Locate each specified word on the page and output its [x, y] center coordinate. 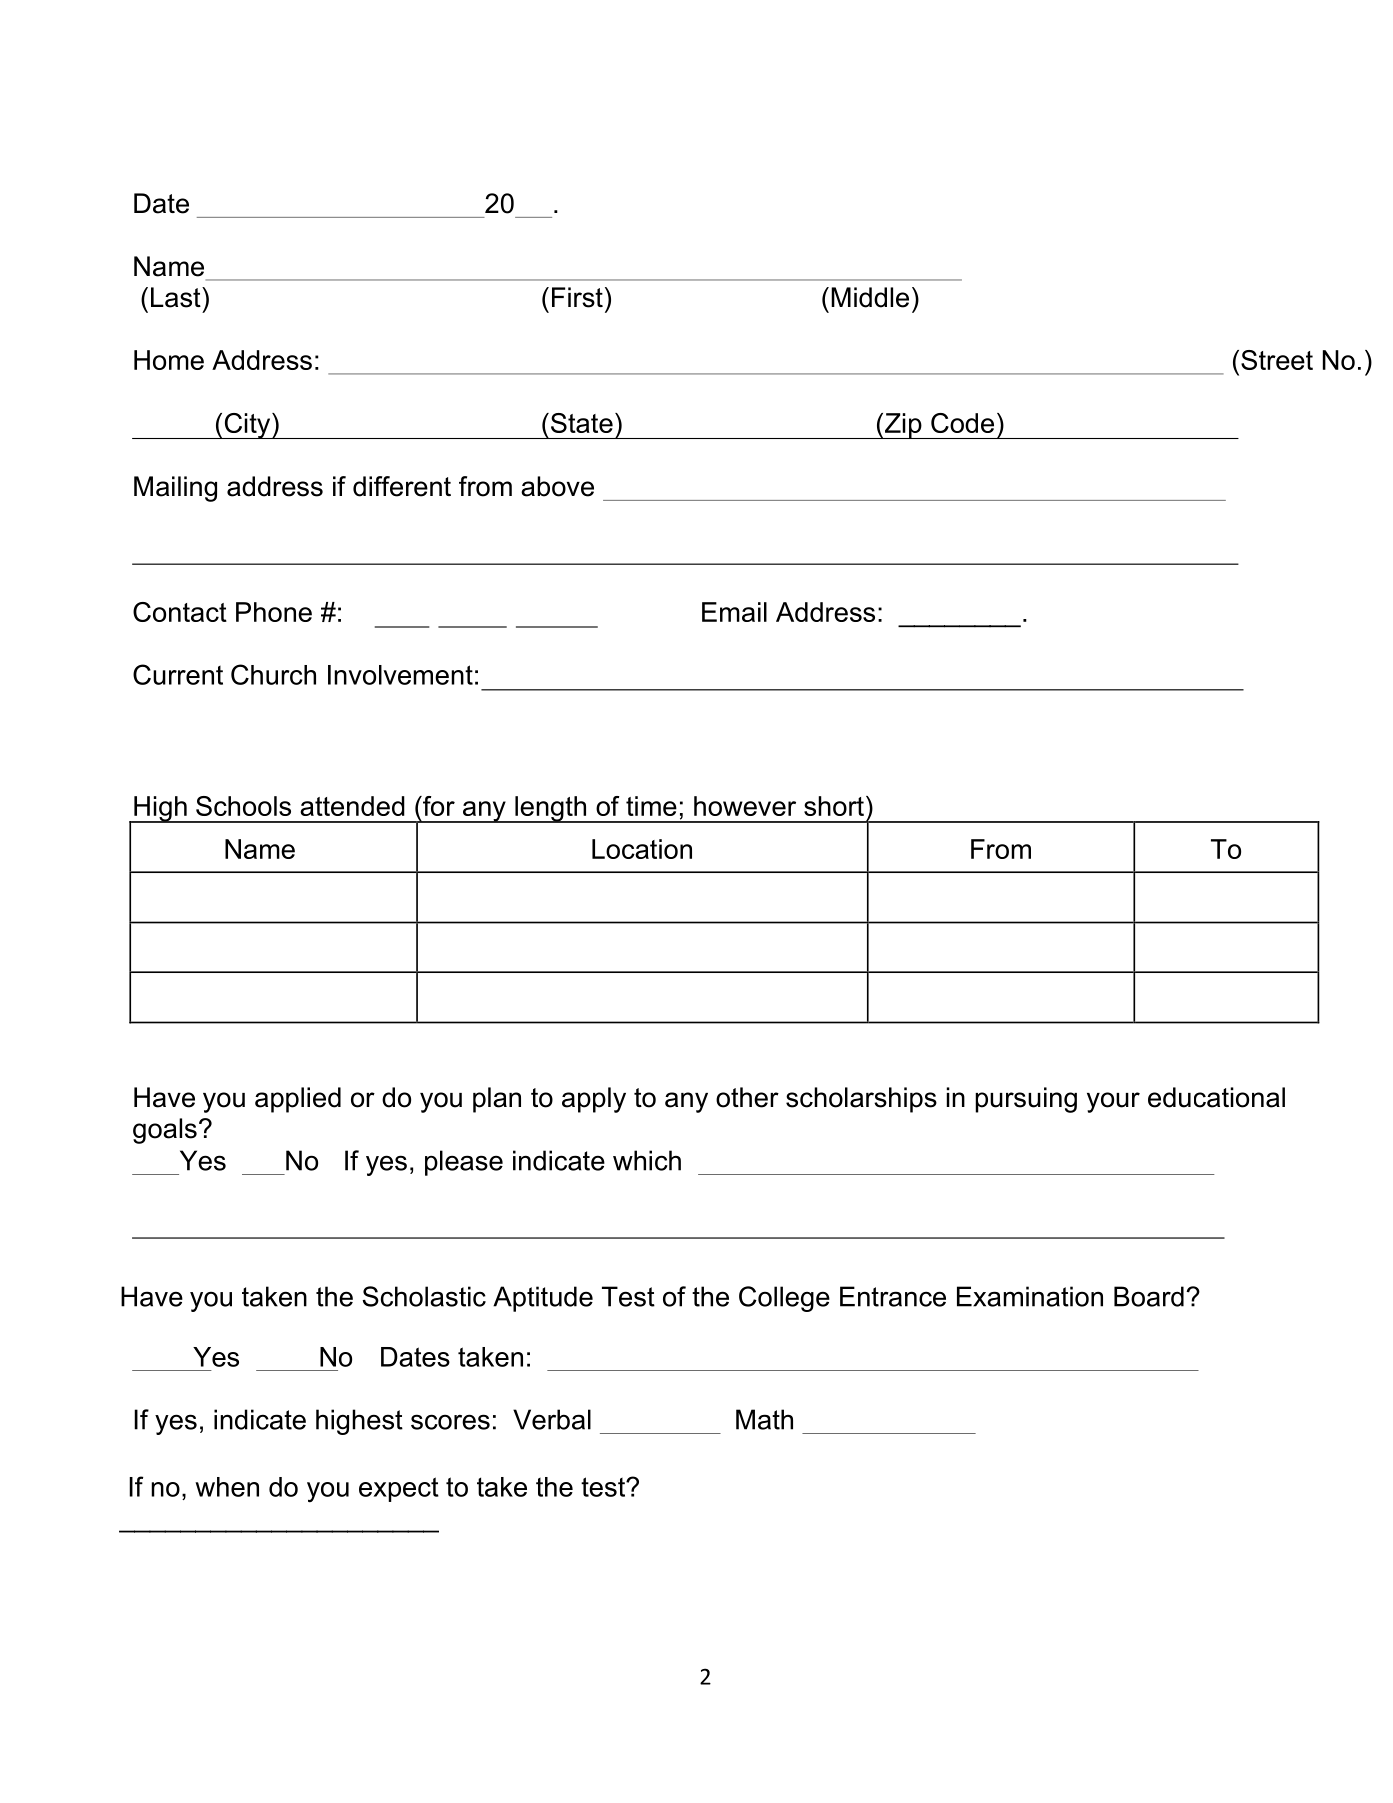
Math [764, 1419]
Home [169, 360]
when [227, 1487]
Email [734, 612]
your [1113, 1102]
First [577, 297]
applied [298, 1100]
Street [1277, 360]
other [747, 1097]
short [834, 806]
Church [273, 674]
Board [1149, 1296]
